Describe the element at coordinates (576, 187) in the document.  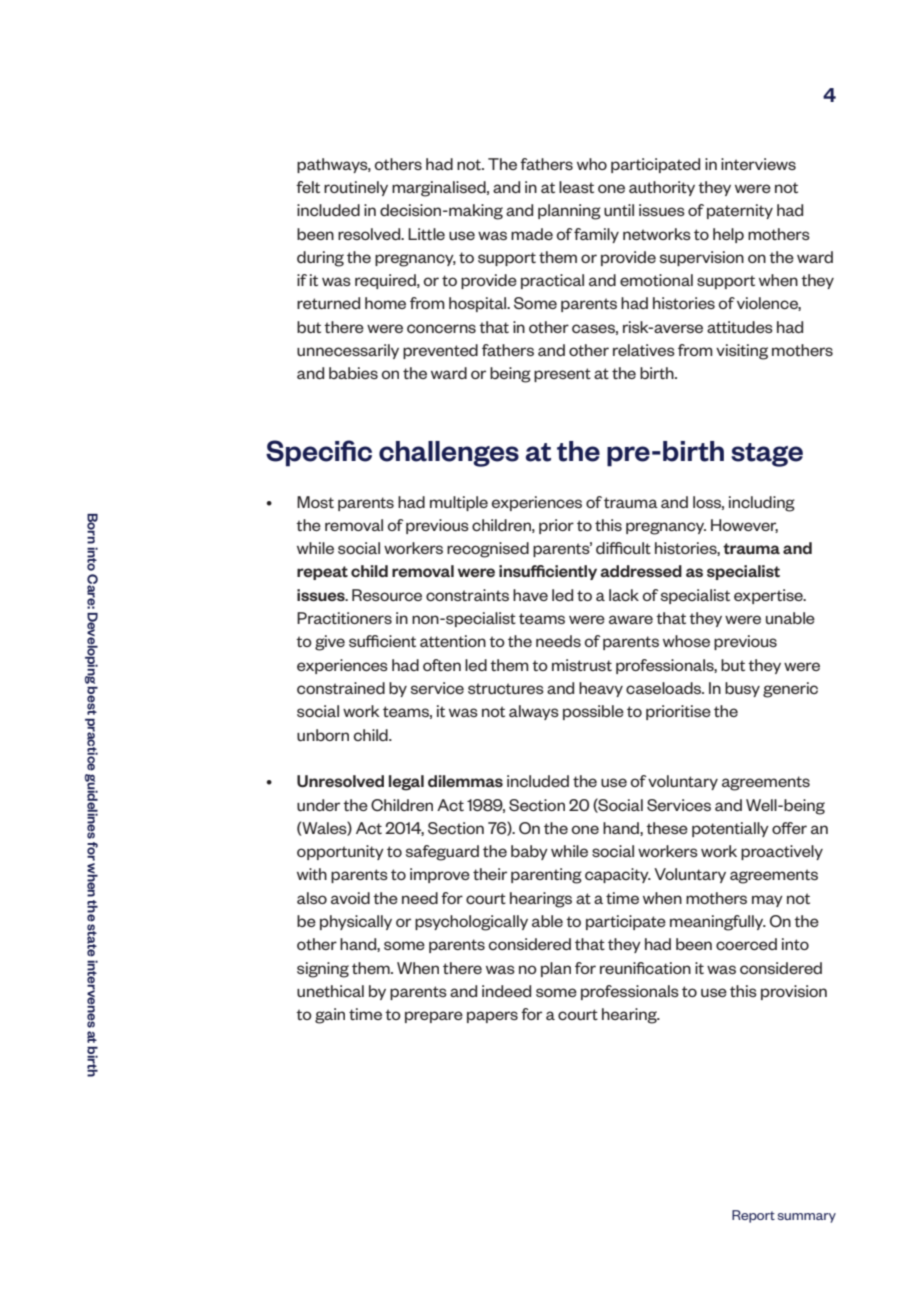
I see `least` at that location.
